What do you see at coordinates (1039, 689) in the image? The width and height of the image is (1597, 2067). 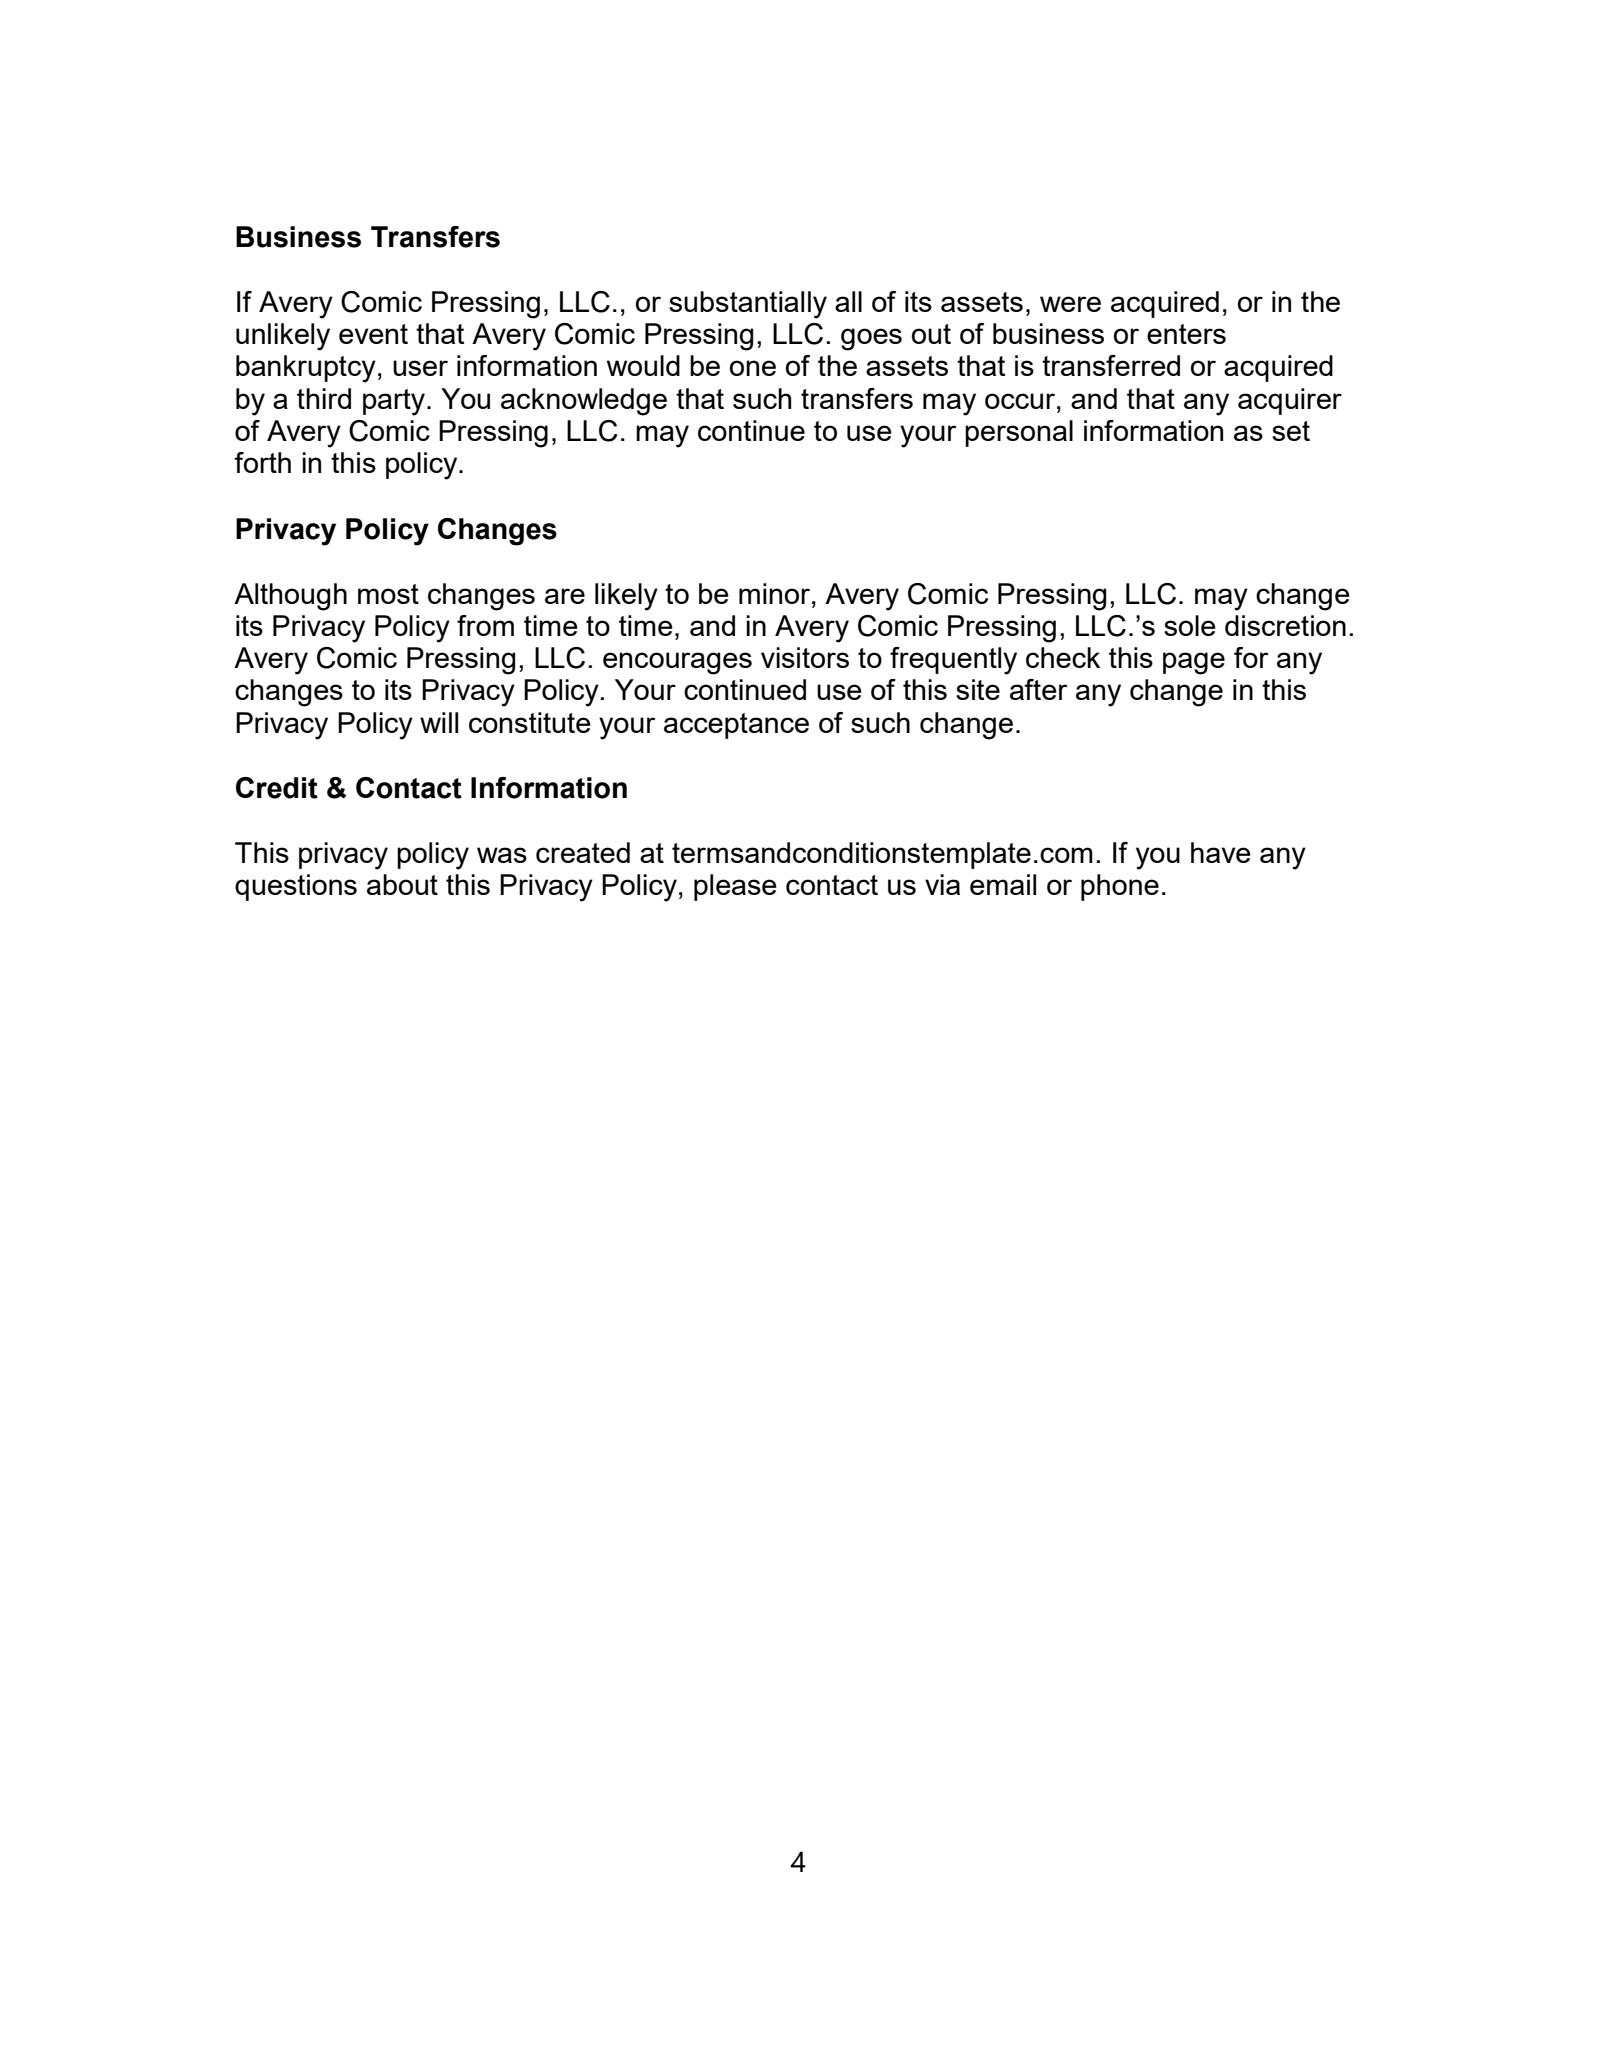 I see `after` at bounding box center [1039, 689].
